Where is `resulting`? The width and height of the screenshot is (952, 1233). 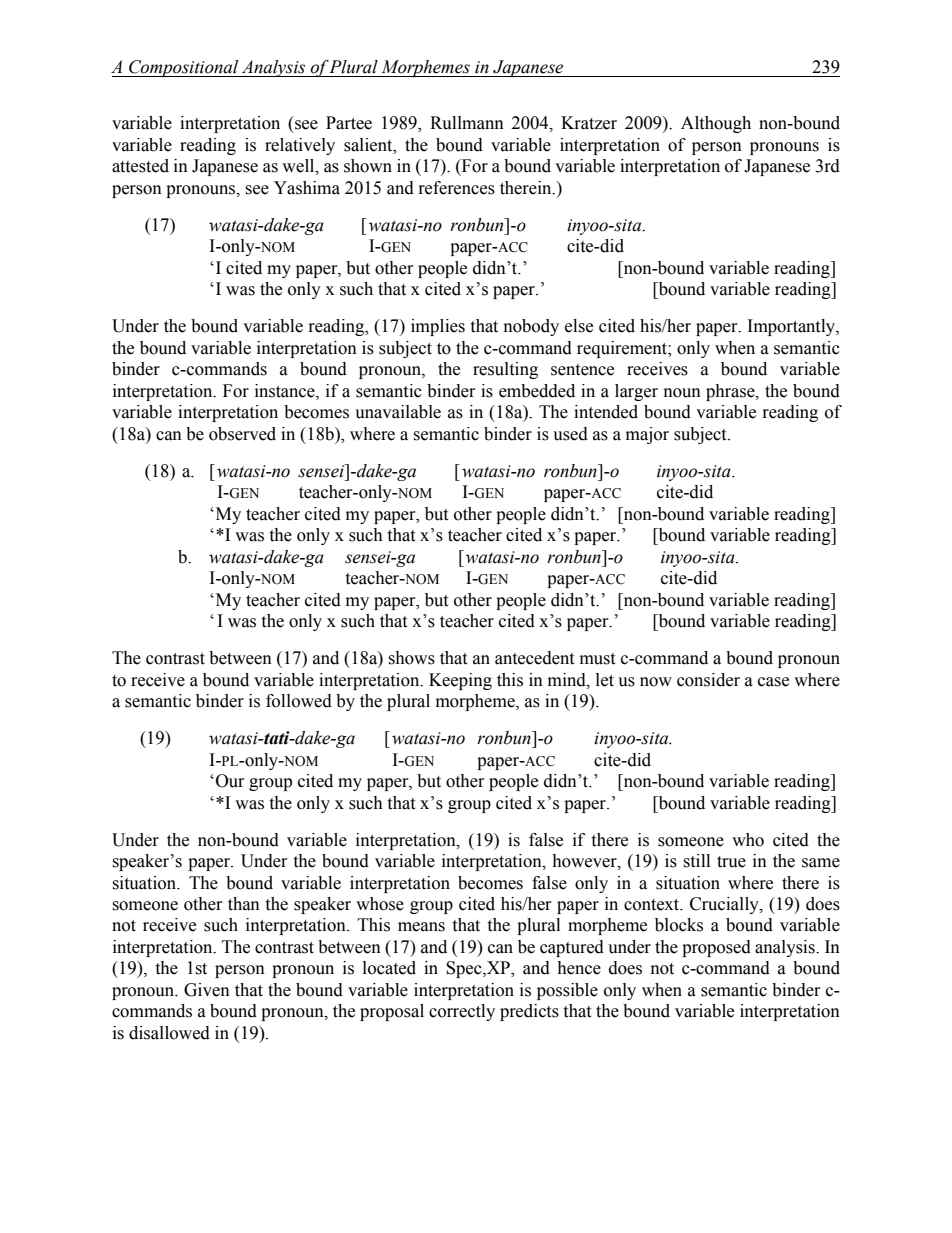 resulting is located at coordinates (505, 370).
